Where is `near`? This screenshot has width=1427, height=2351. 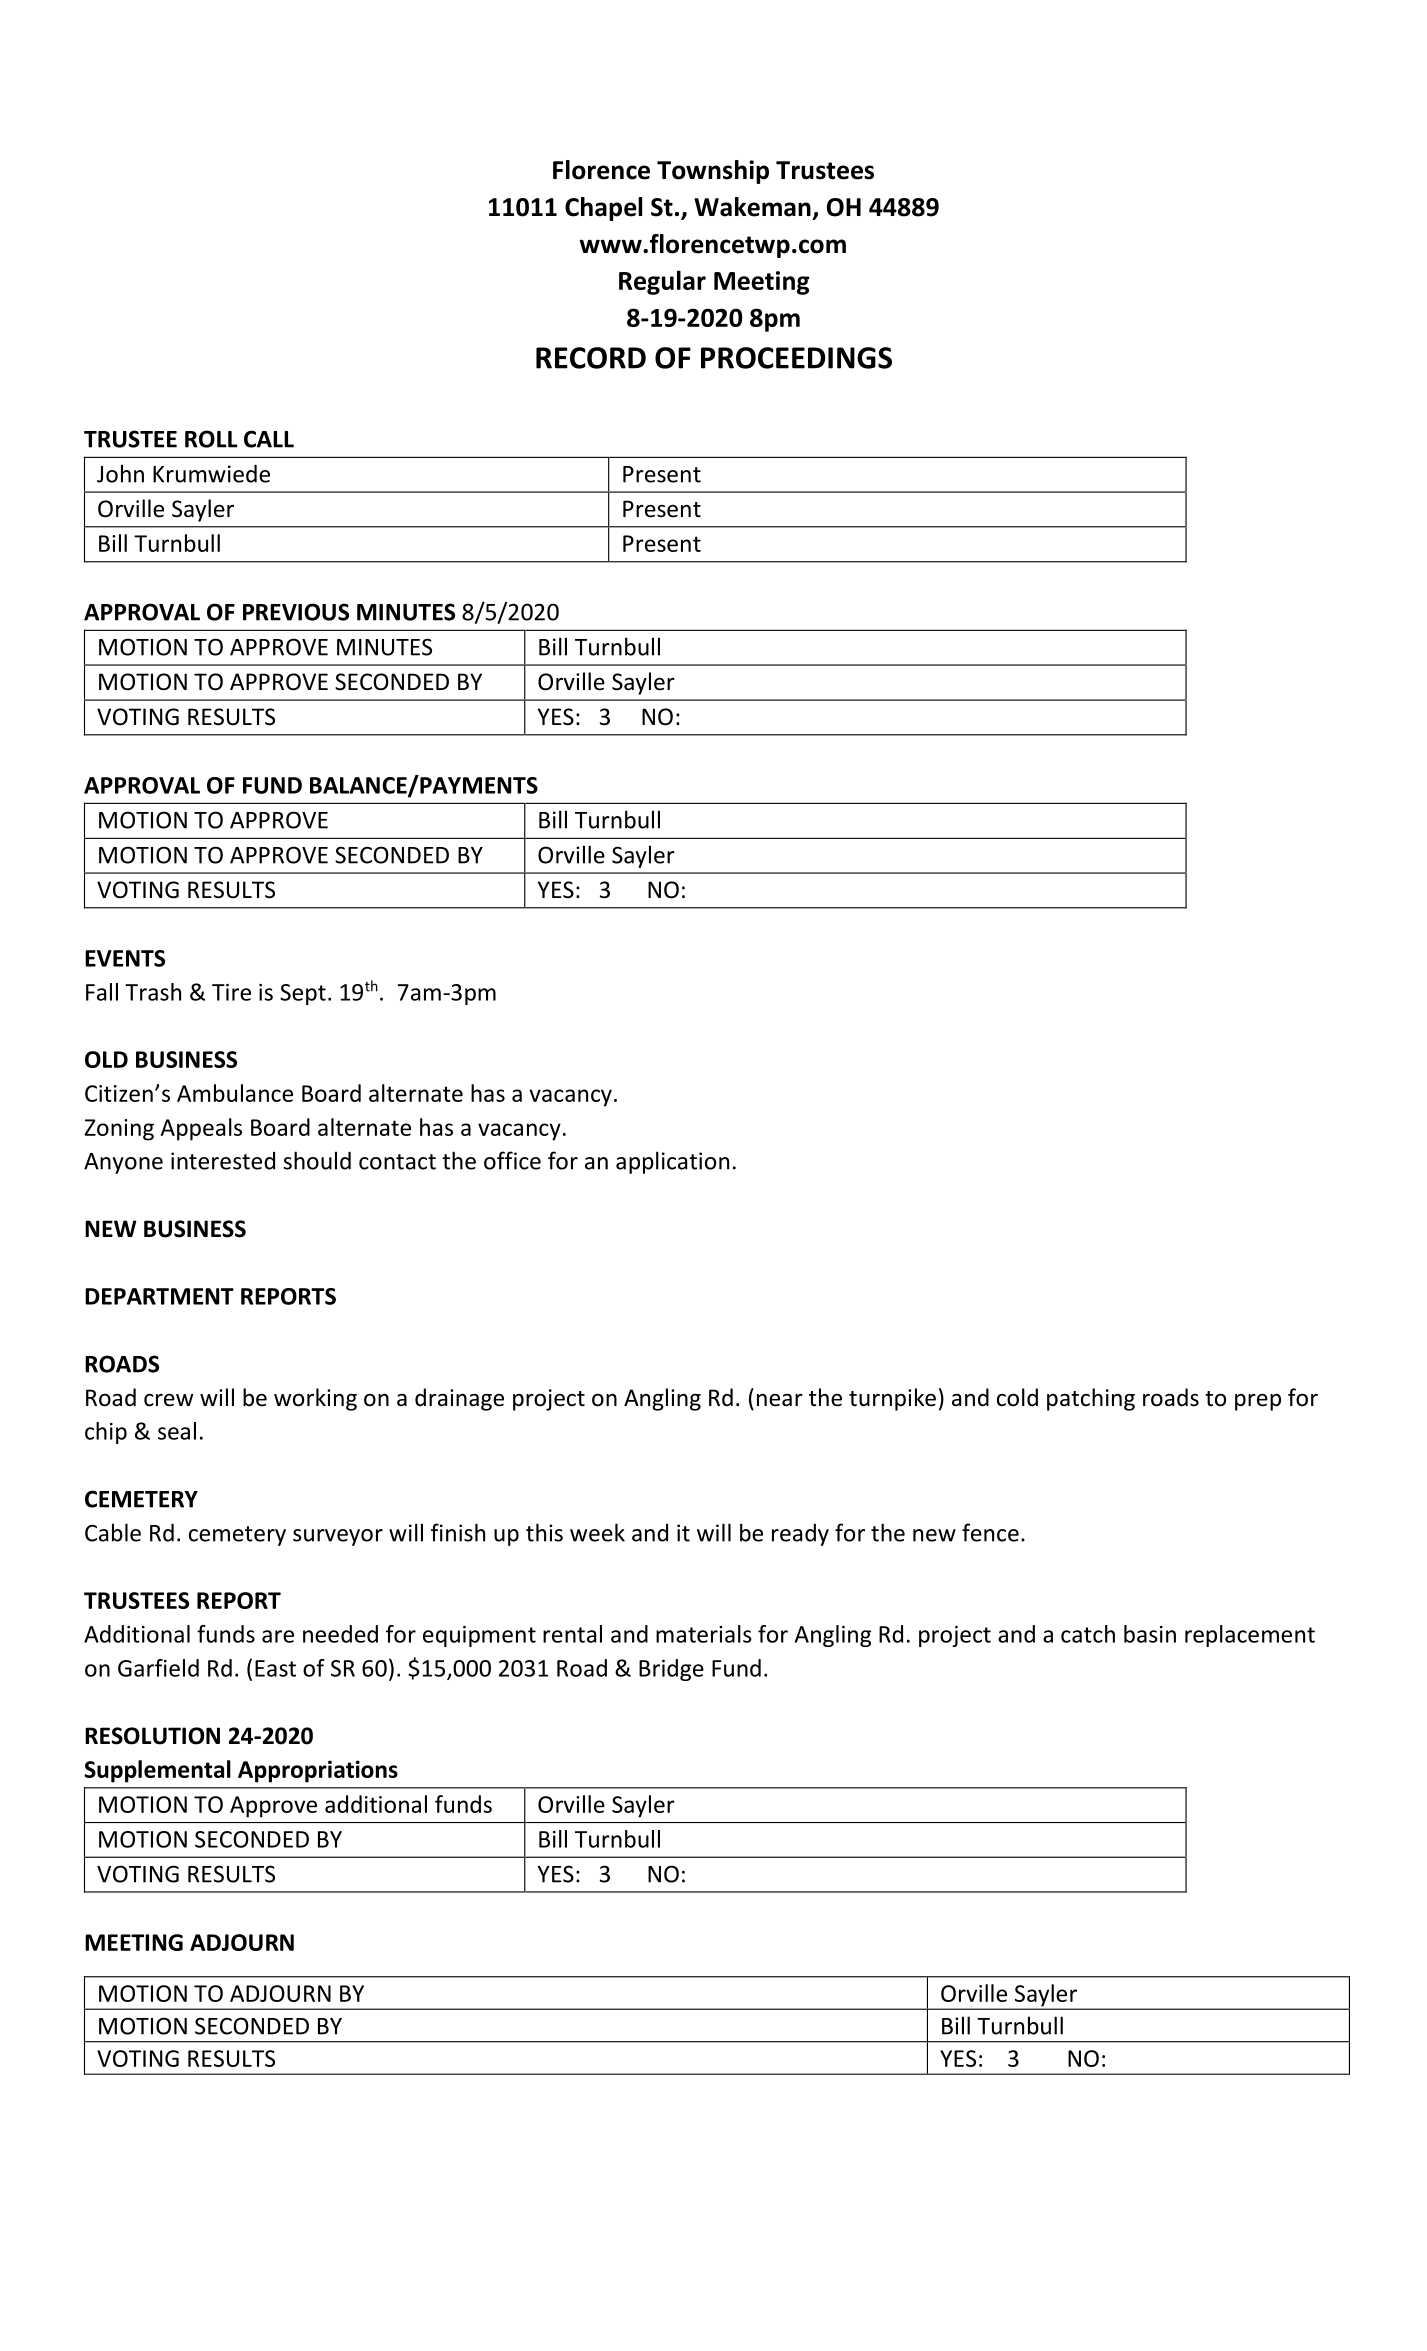 near is located at coordinates (780, 1400).
